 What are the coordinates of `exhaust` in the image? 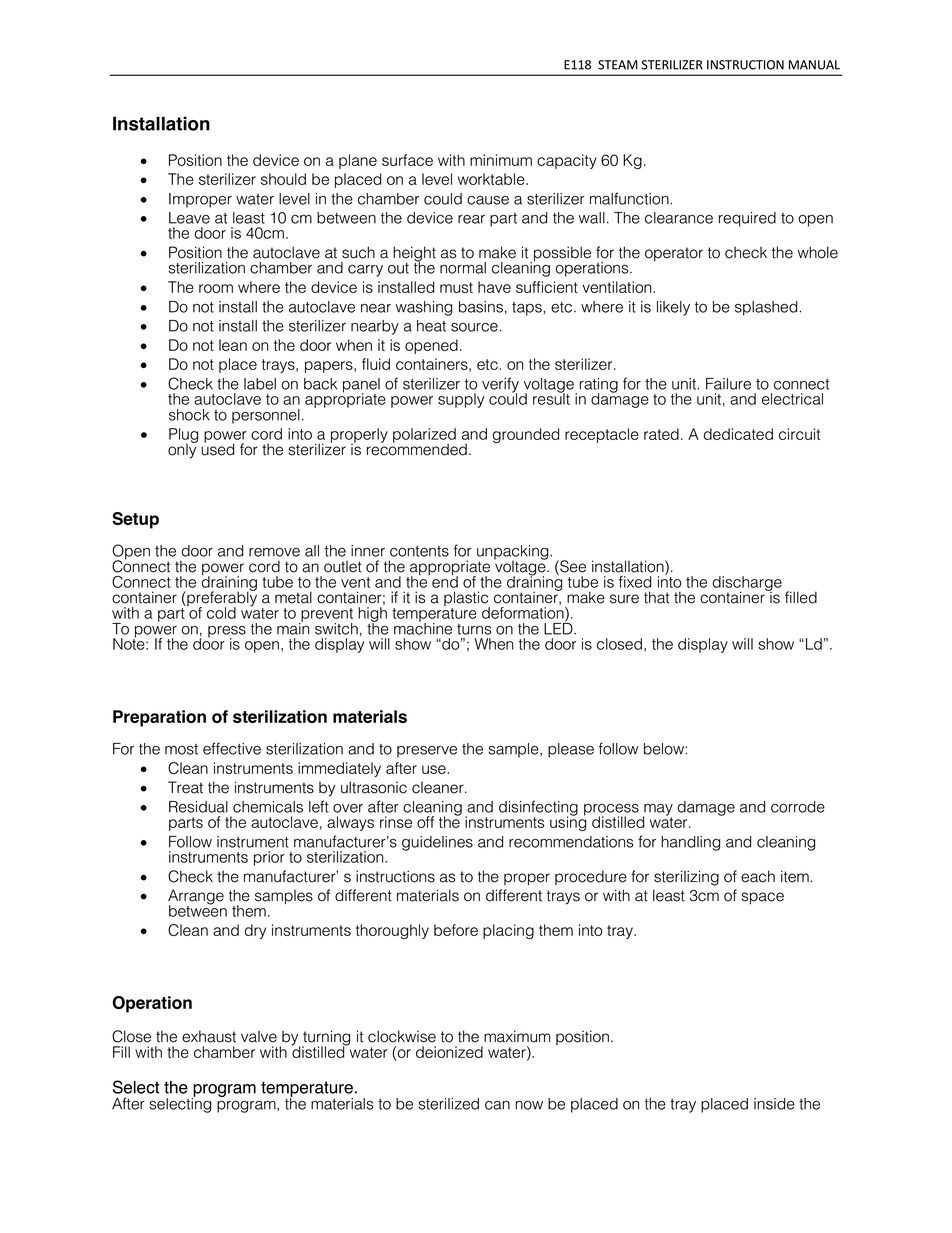 It's located at (209, 1036).
